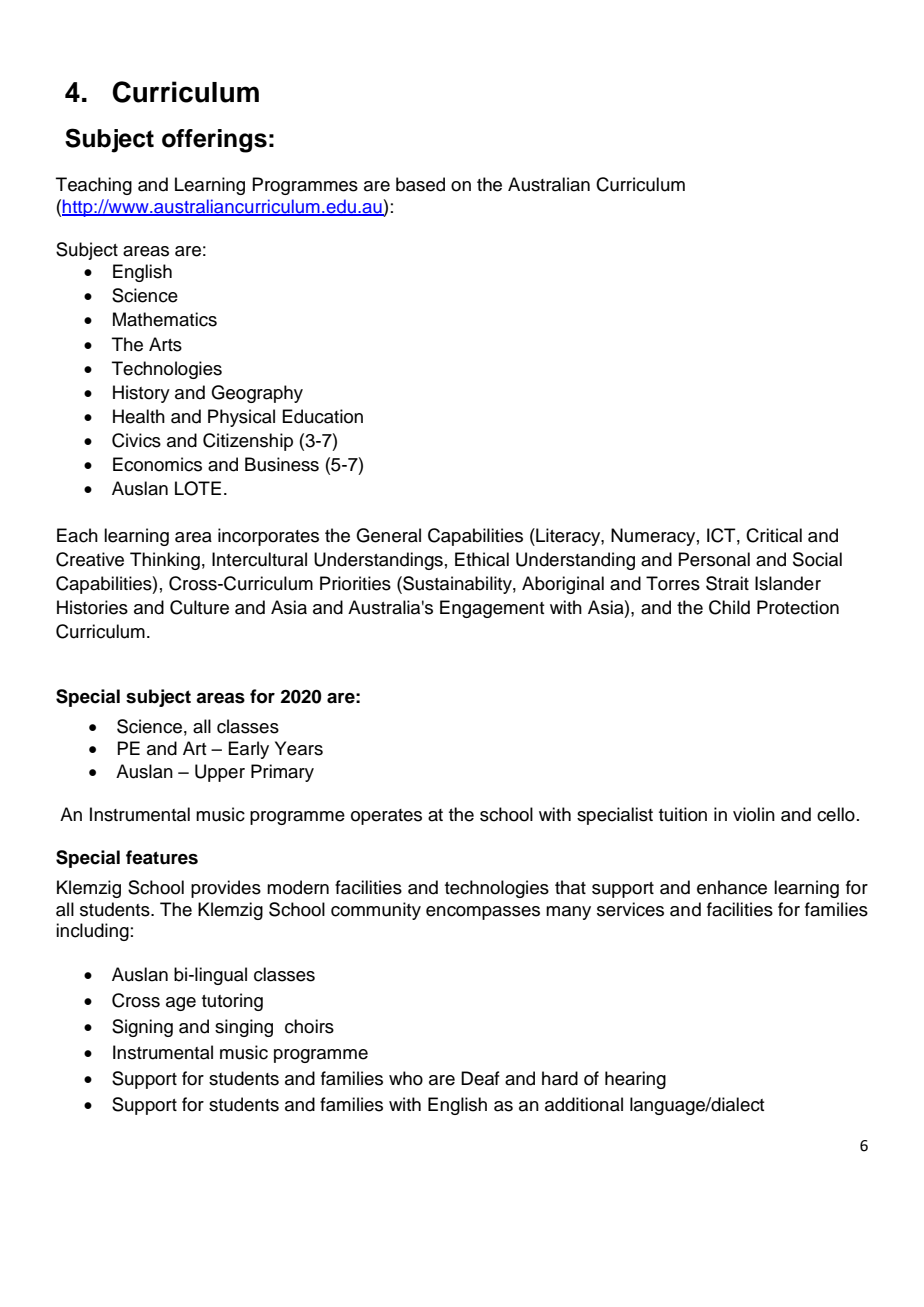 The width and height of the screenshot is (924, 1307). What do you see at coordinates (420, 184) in the screenshot?
I see `based` at bounding box center [420, 184].
